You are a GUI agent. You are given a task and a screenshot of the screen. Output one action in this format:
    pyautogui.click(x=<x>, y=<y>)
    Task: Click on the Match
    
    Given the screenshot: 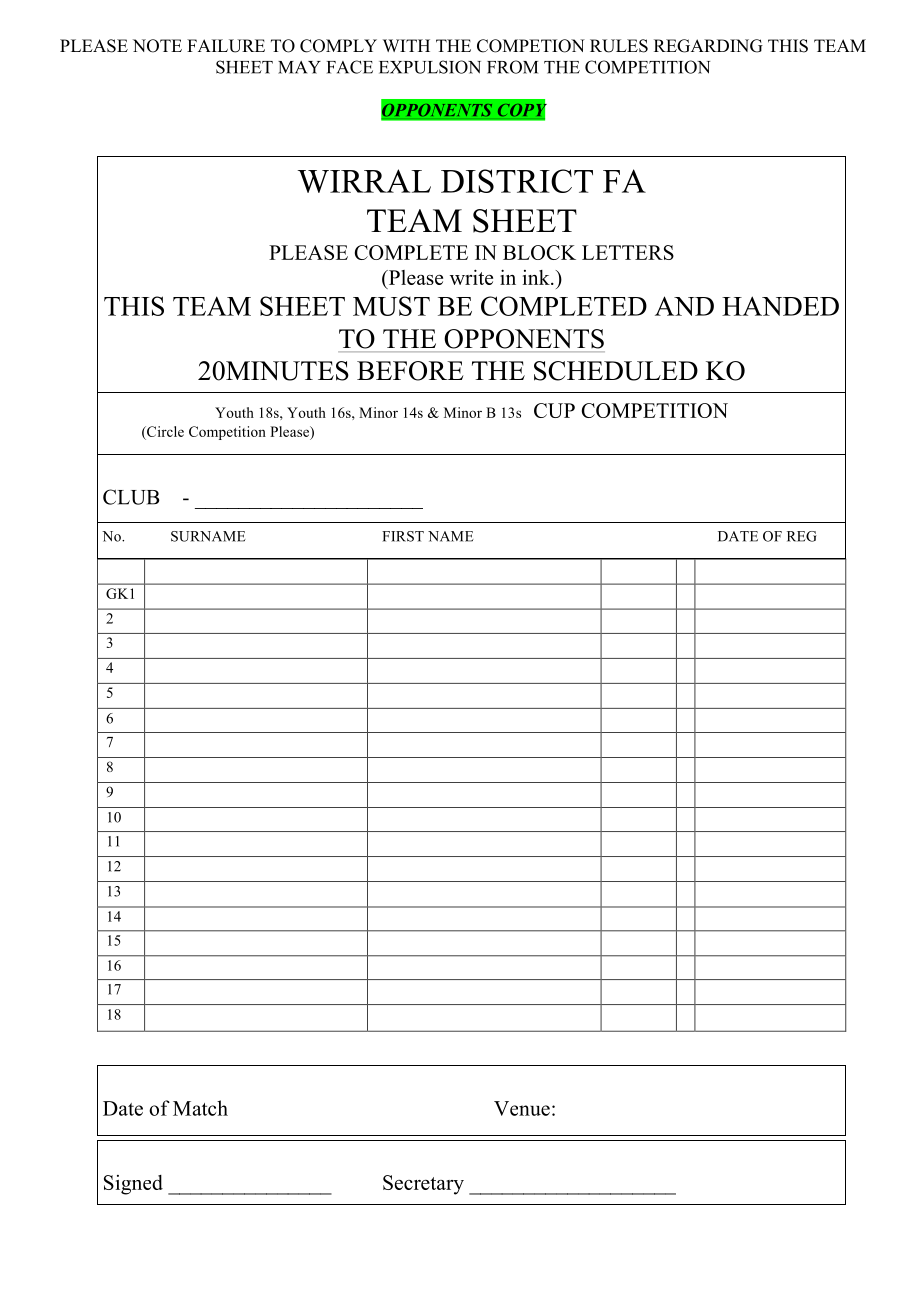 What is the action you would take?
    pyautogui.click(x=200, y=1108)
